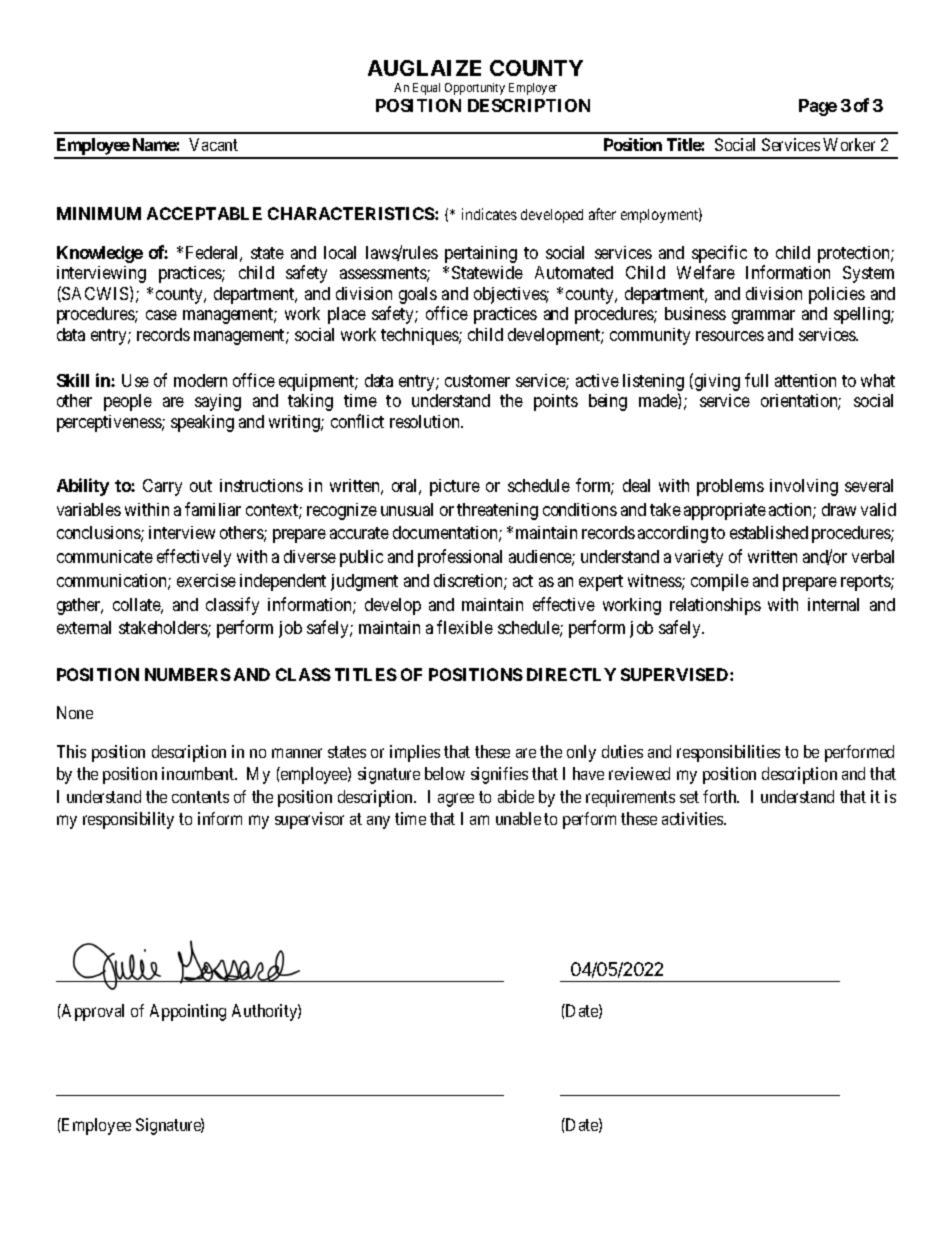 The width and height of the document is (952, 1233). What do you see at coordinates (213, 144) in the document?
I see `Vacant` at bounding box center [213, 144].
